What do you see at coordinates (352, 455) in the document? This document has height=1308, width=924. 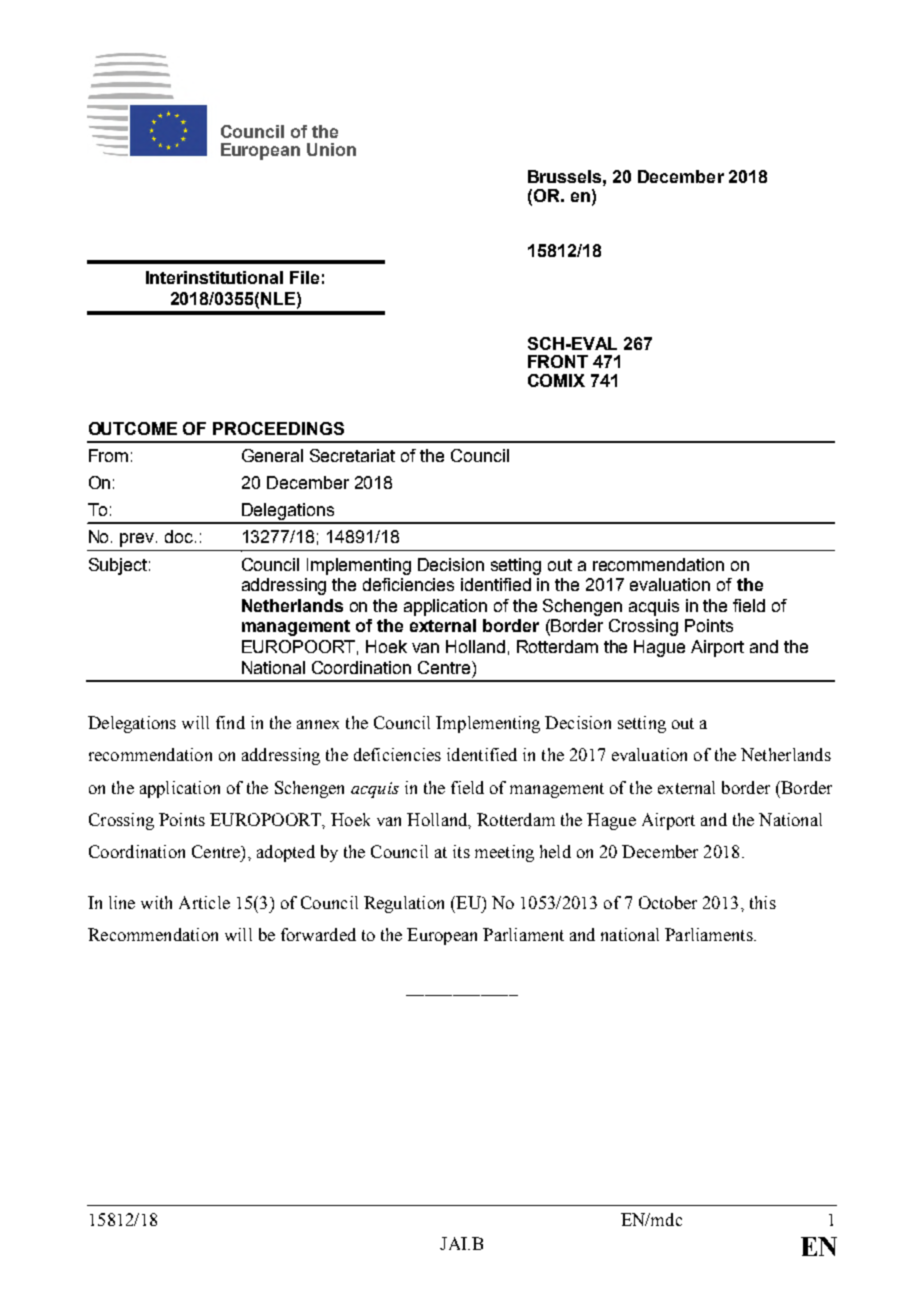 I see `Secretariat` at bounding box center [352, 455].
